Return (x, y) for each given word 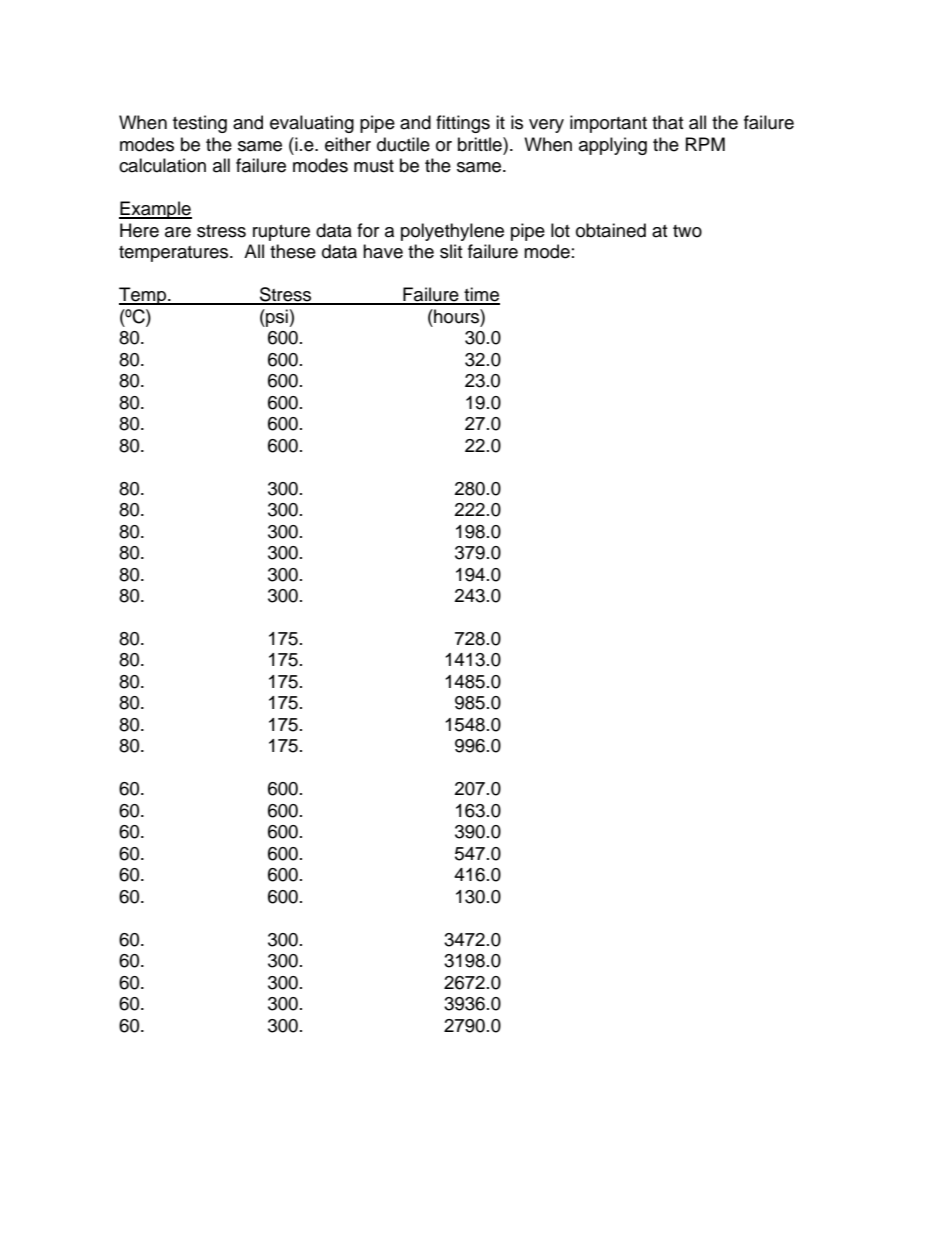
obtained (611, 230)
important (608, 124)
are (178, 232)
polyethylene (452, 232)
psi (277, 318)
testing (200, 124)
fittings (463, 124)
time (481, 295)
